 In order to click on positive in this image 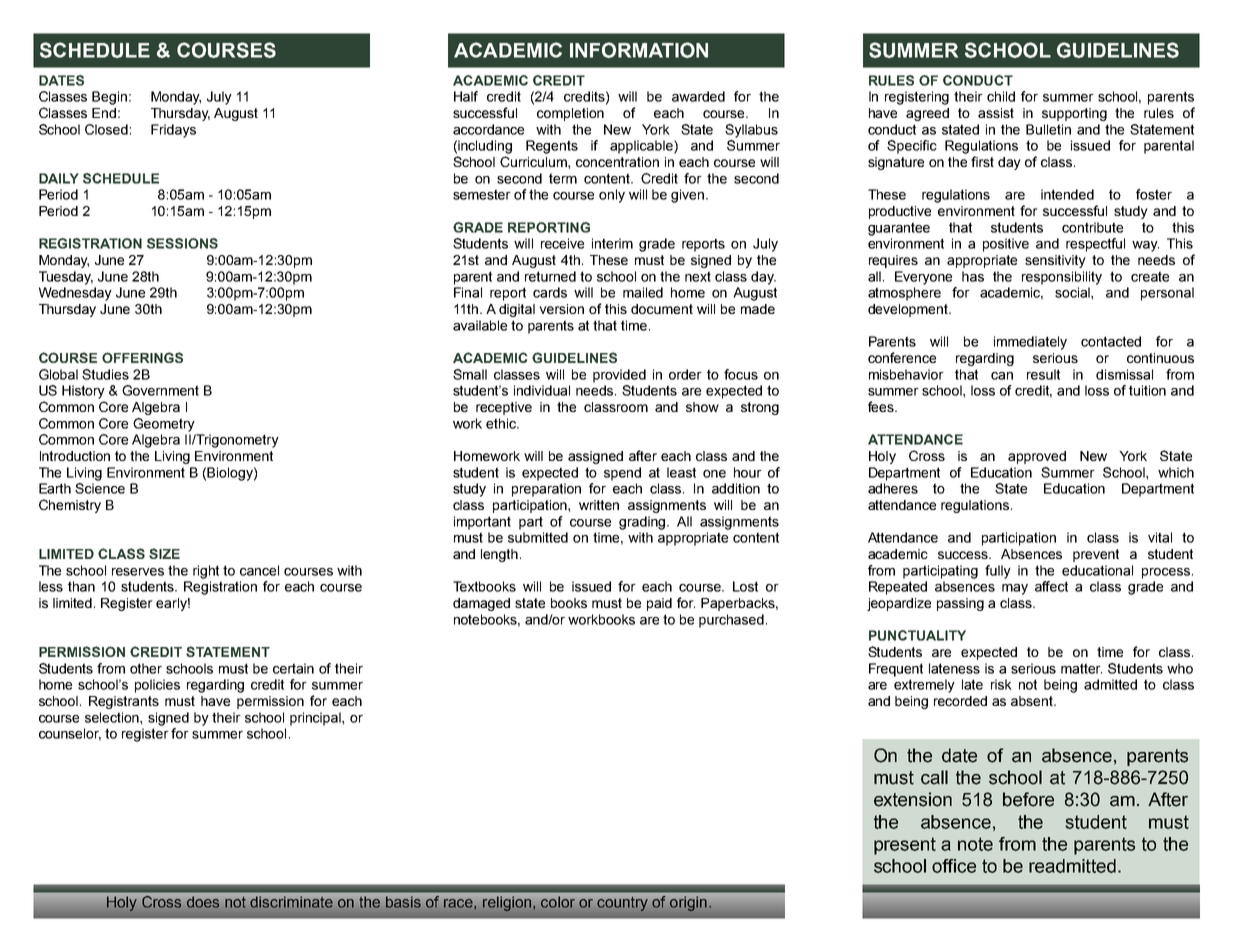, I will do `click(1006, 245)`.
